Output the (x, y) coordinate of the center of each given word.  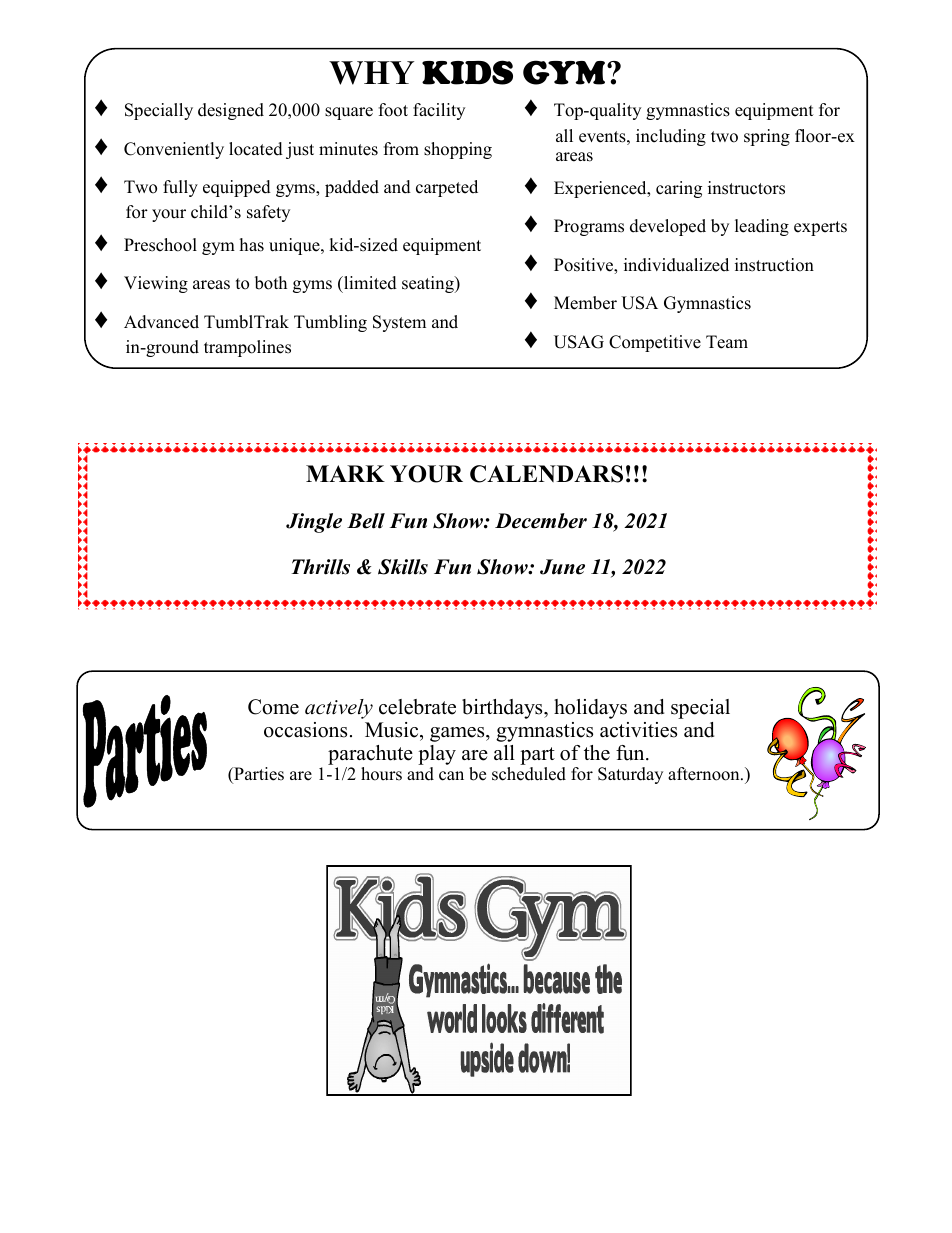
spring (767, 137)
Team (727, 342)
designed (231, 111)
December (541, 521)
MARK (345, 473)
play (437, 756)
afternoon (705, 774)
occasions (305, 730)
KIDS (467, 72)
